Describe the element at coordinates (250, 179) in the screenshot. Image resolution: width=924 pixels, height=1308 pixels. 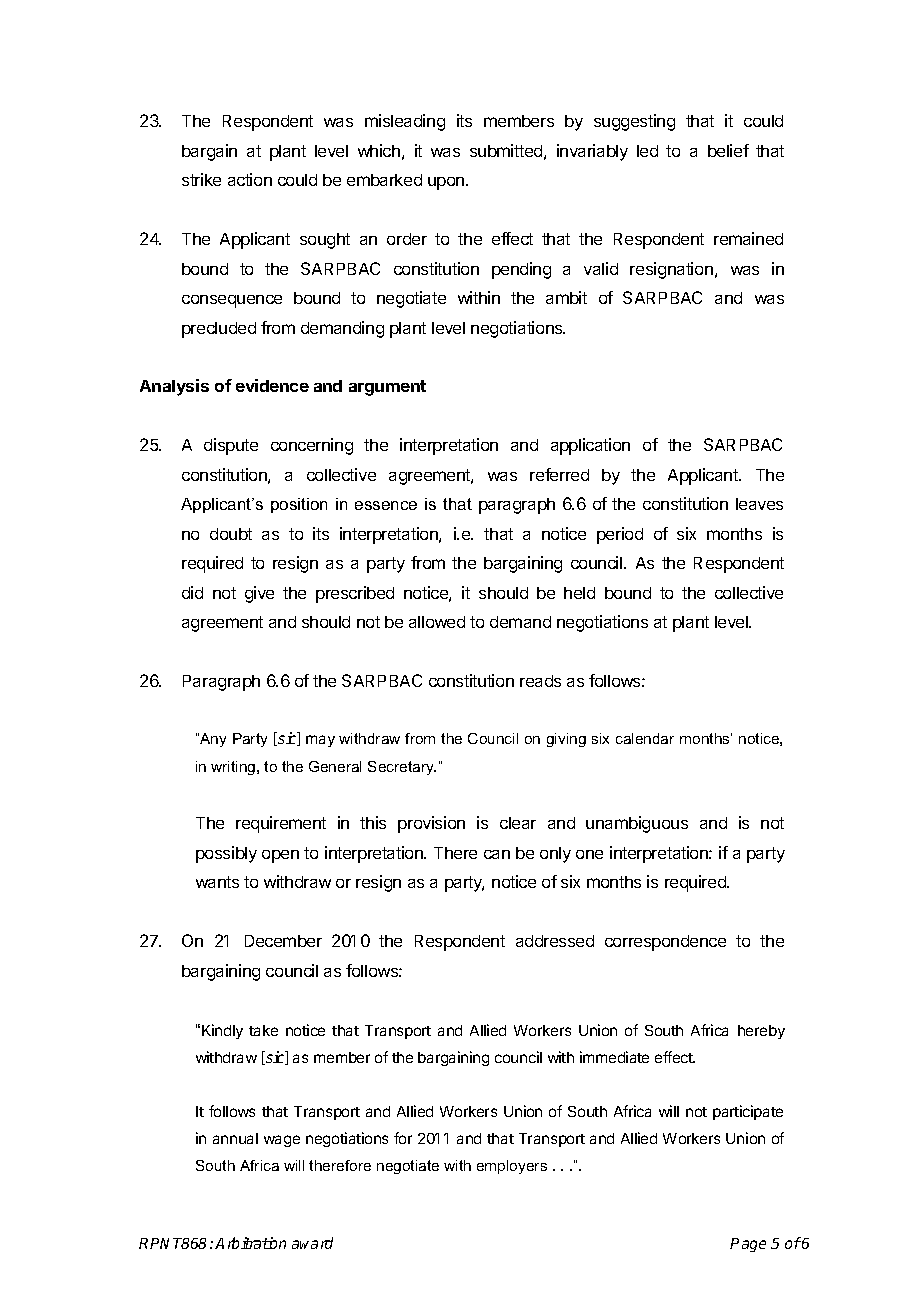
I see `action` at that location.
